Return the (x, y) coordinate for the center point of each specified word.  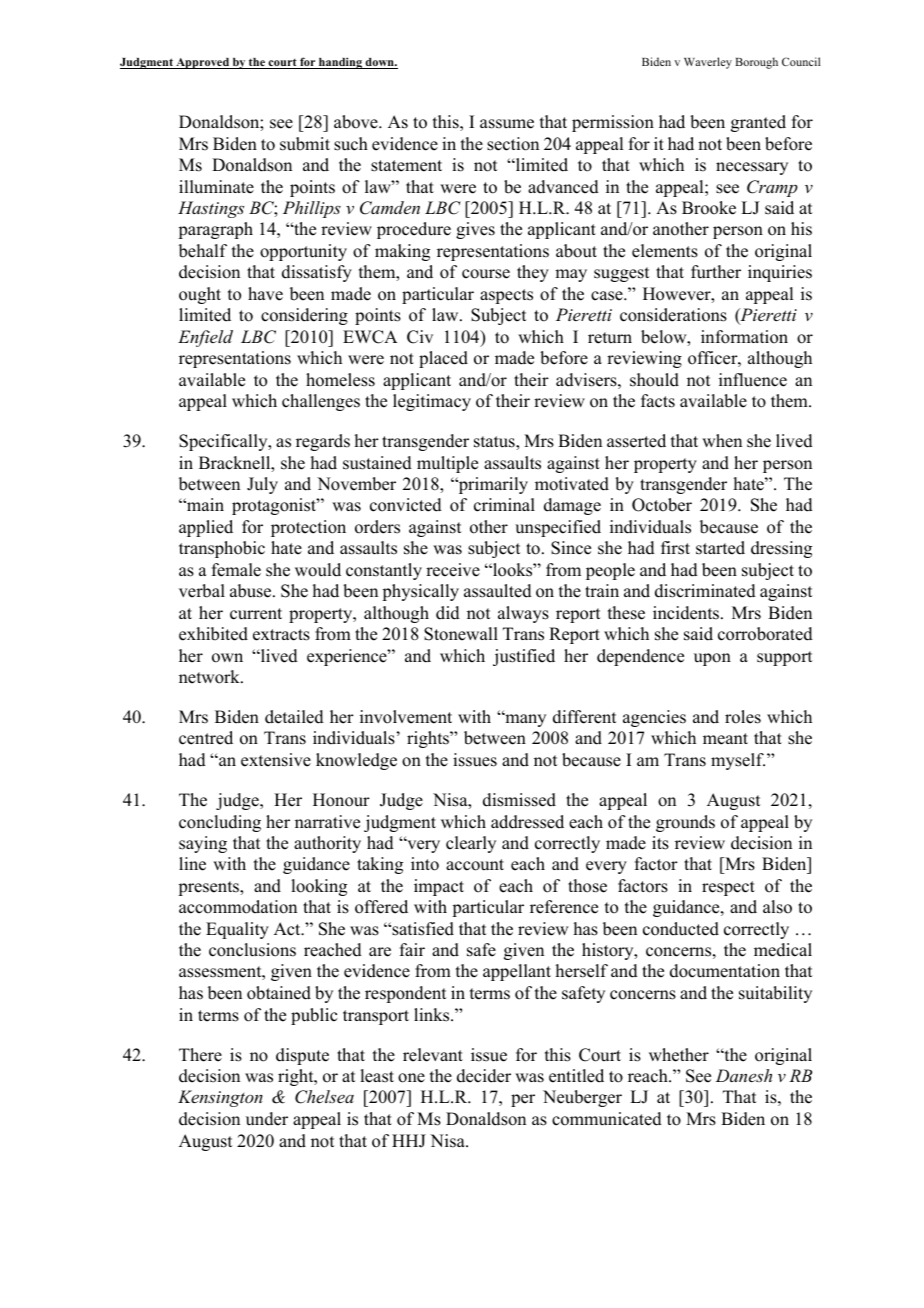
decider (484, 1076)
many (524, 720)
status (495, 442)
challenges (321, 402)
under (267, 1119)
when (722, 441)
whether (679, 1055)
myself (738, 761)
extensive (276, 760)
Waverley (708, 63)
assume (507, 124)
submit (305, 144)
